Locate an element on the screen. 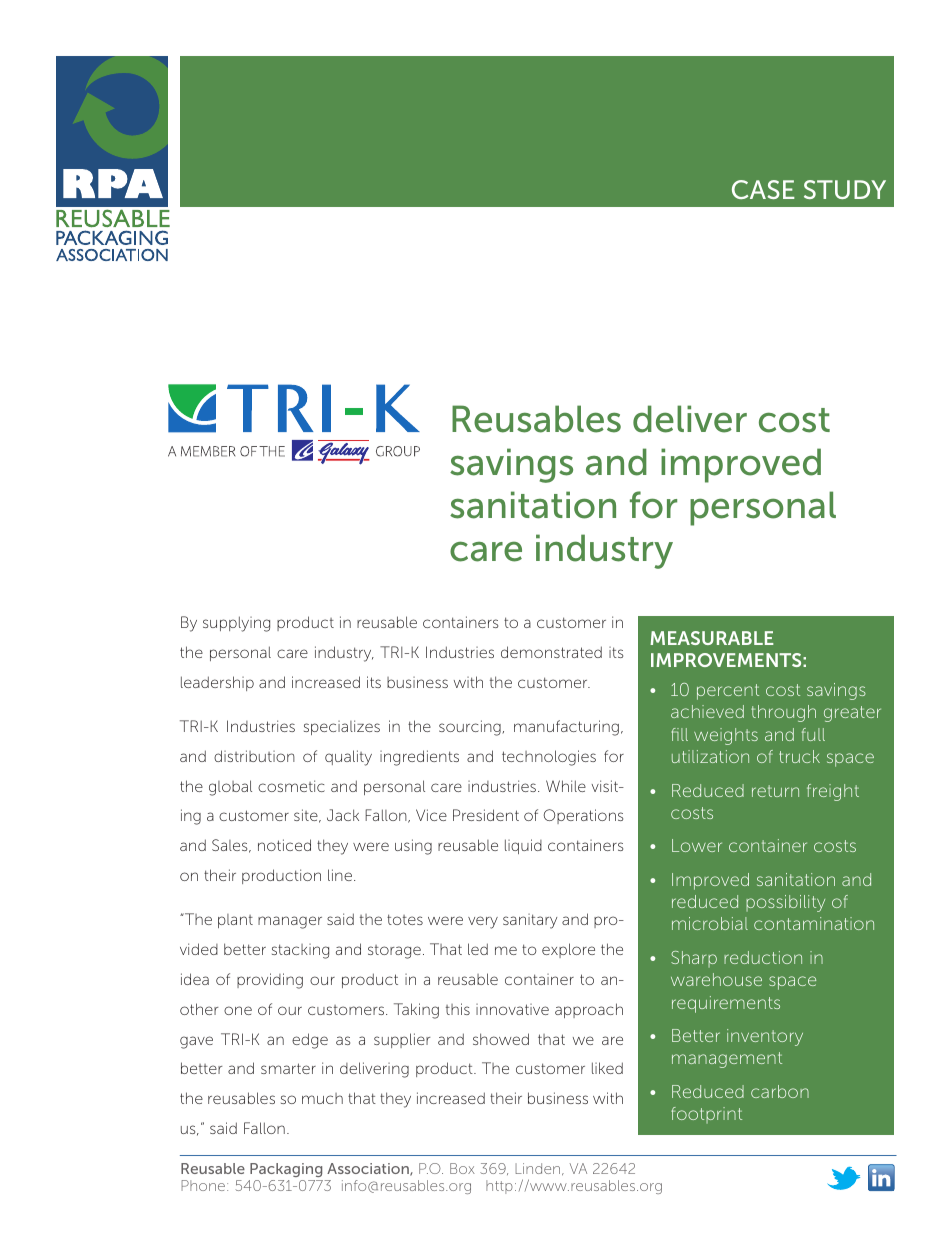 This screenshot has height=1233, width=952. Packaging is located at coordinates (286, 1170).
